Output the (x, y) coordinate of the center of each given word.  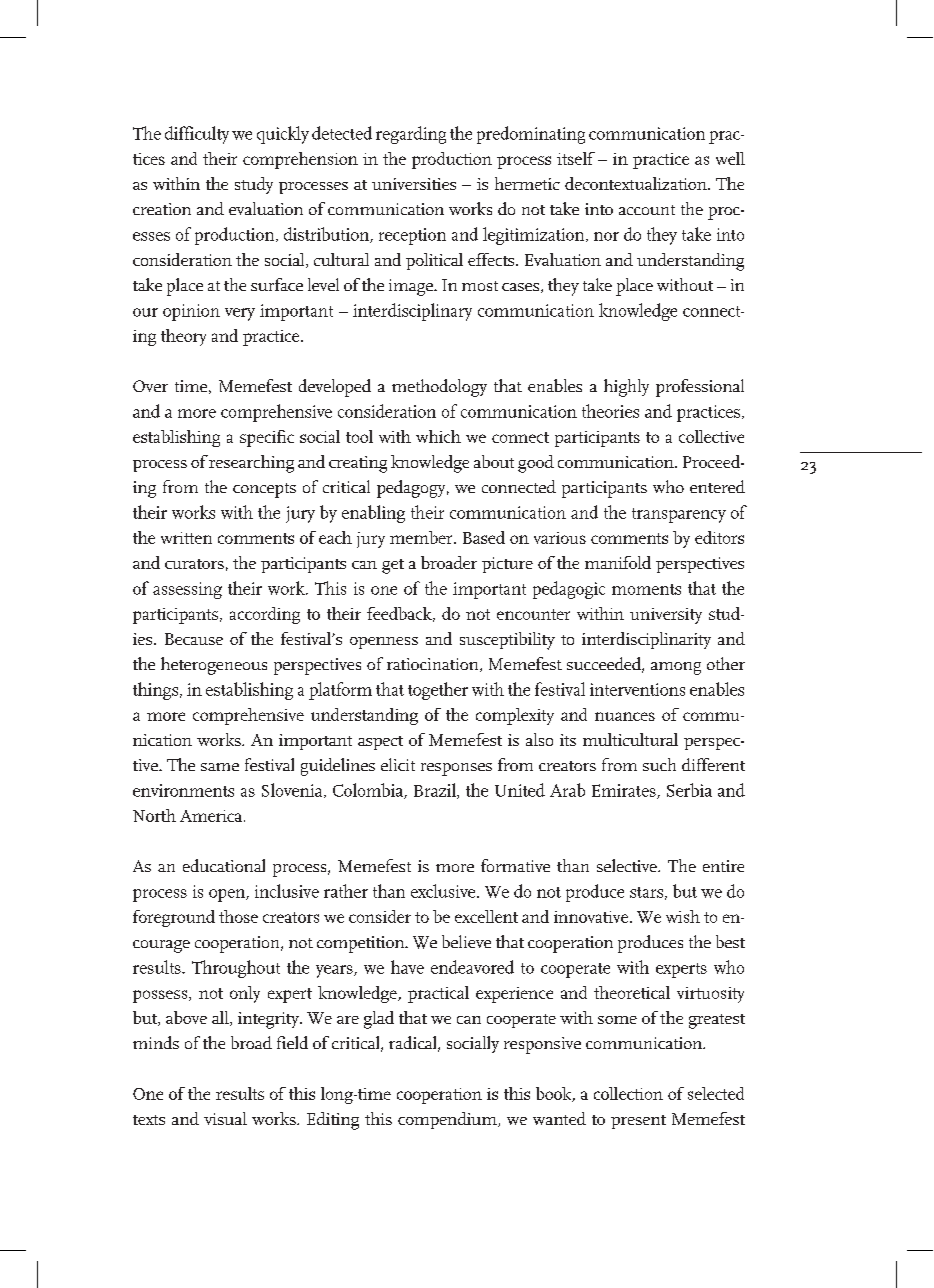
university (666, 616)
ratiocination (434, 665)
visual (225, 1118)
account (647, 210)
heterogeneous (214, 666)
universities (414, 184)
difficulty (197, 135)
